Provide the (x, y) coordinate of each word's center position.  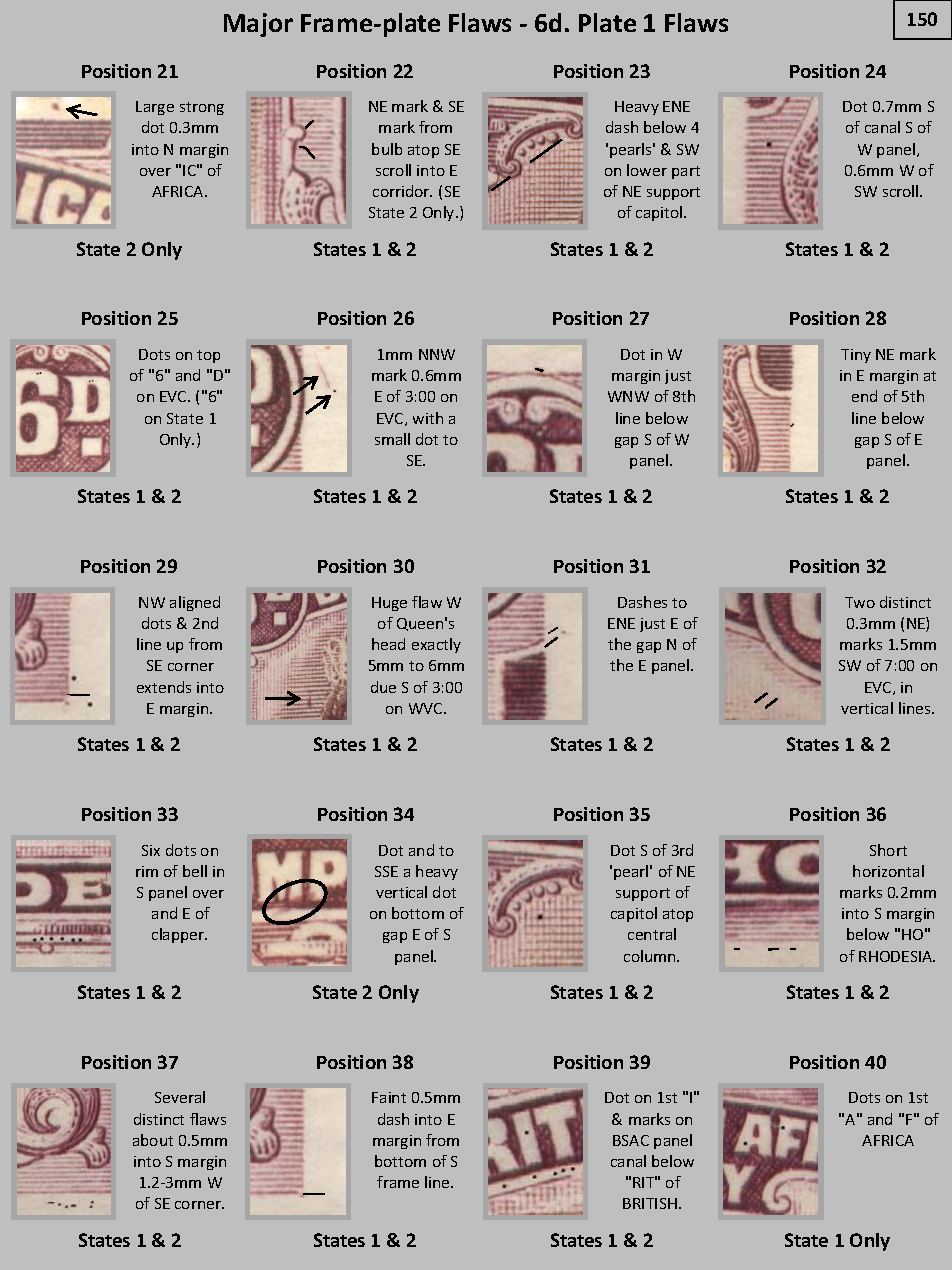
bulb (387, 149)
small (392, 439)
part (686, 172)
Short (888, 850)
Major (258, 25)
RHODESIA (897, 956)
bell (195, 871)
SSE (386, 871)
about (153, 1140)
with (428, 418)
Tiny (856, 356)
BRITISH (650, 1203)
